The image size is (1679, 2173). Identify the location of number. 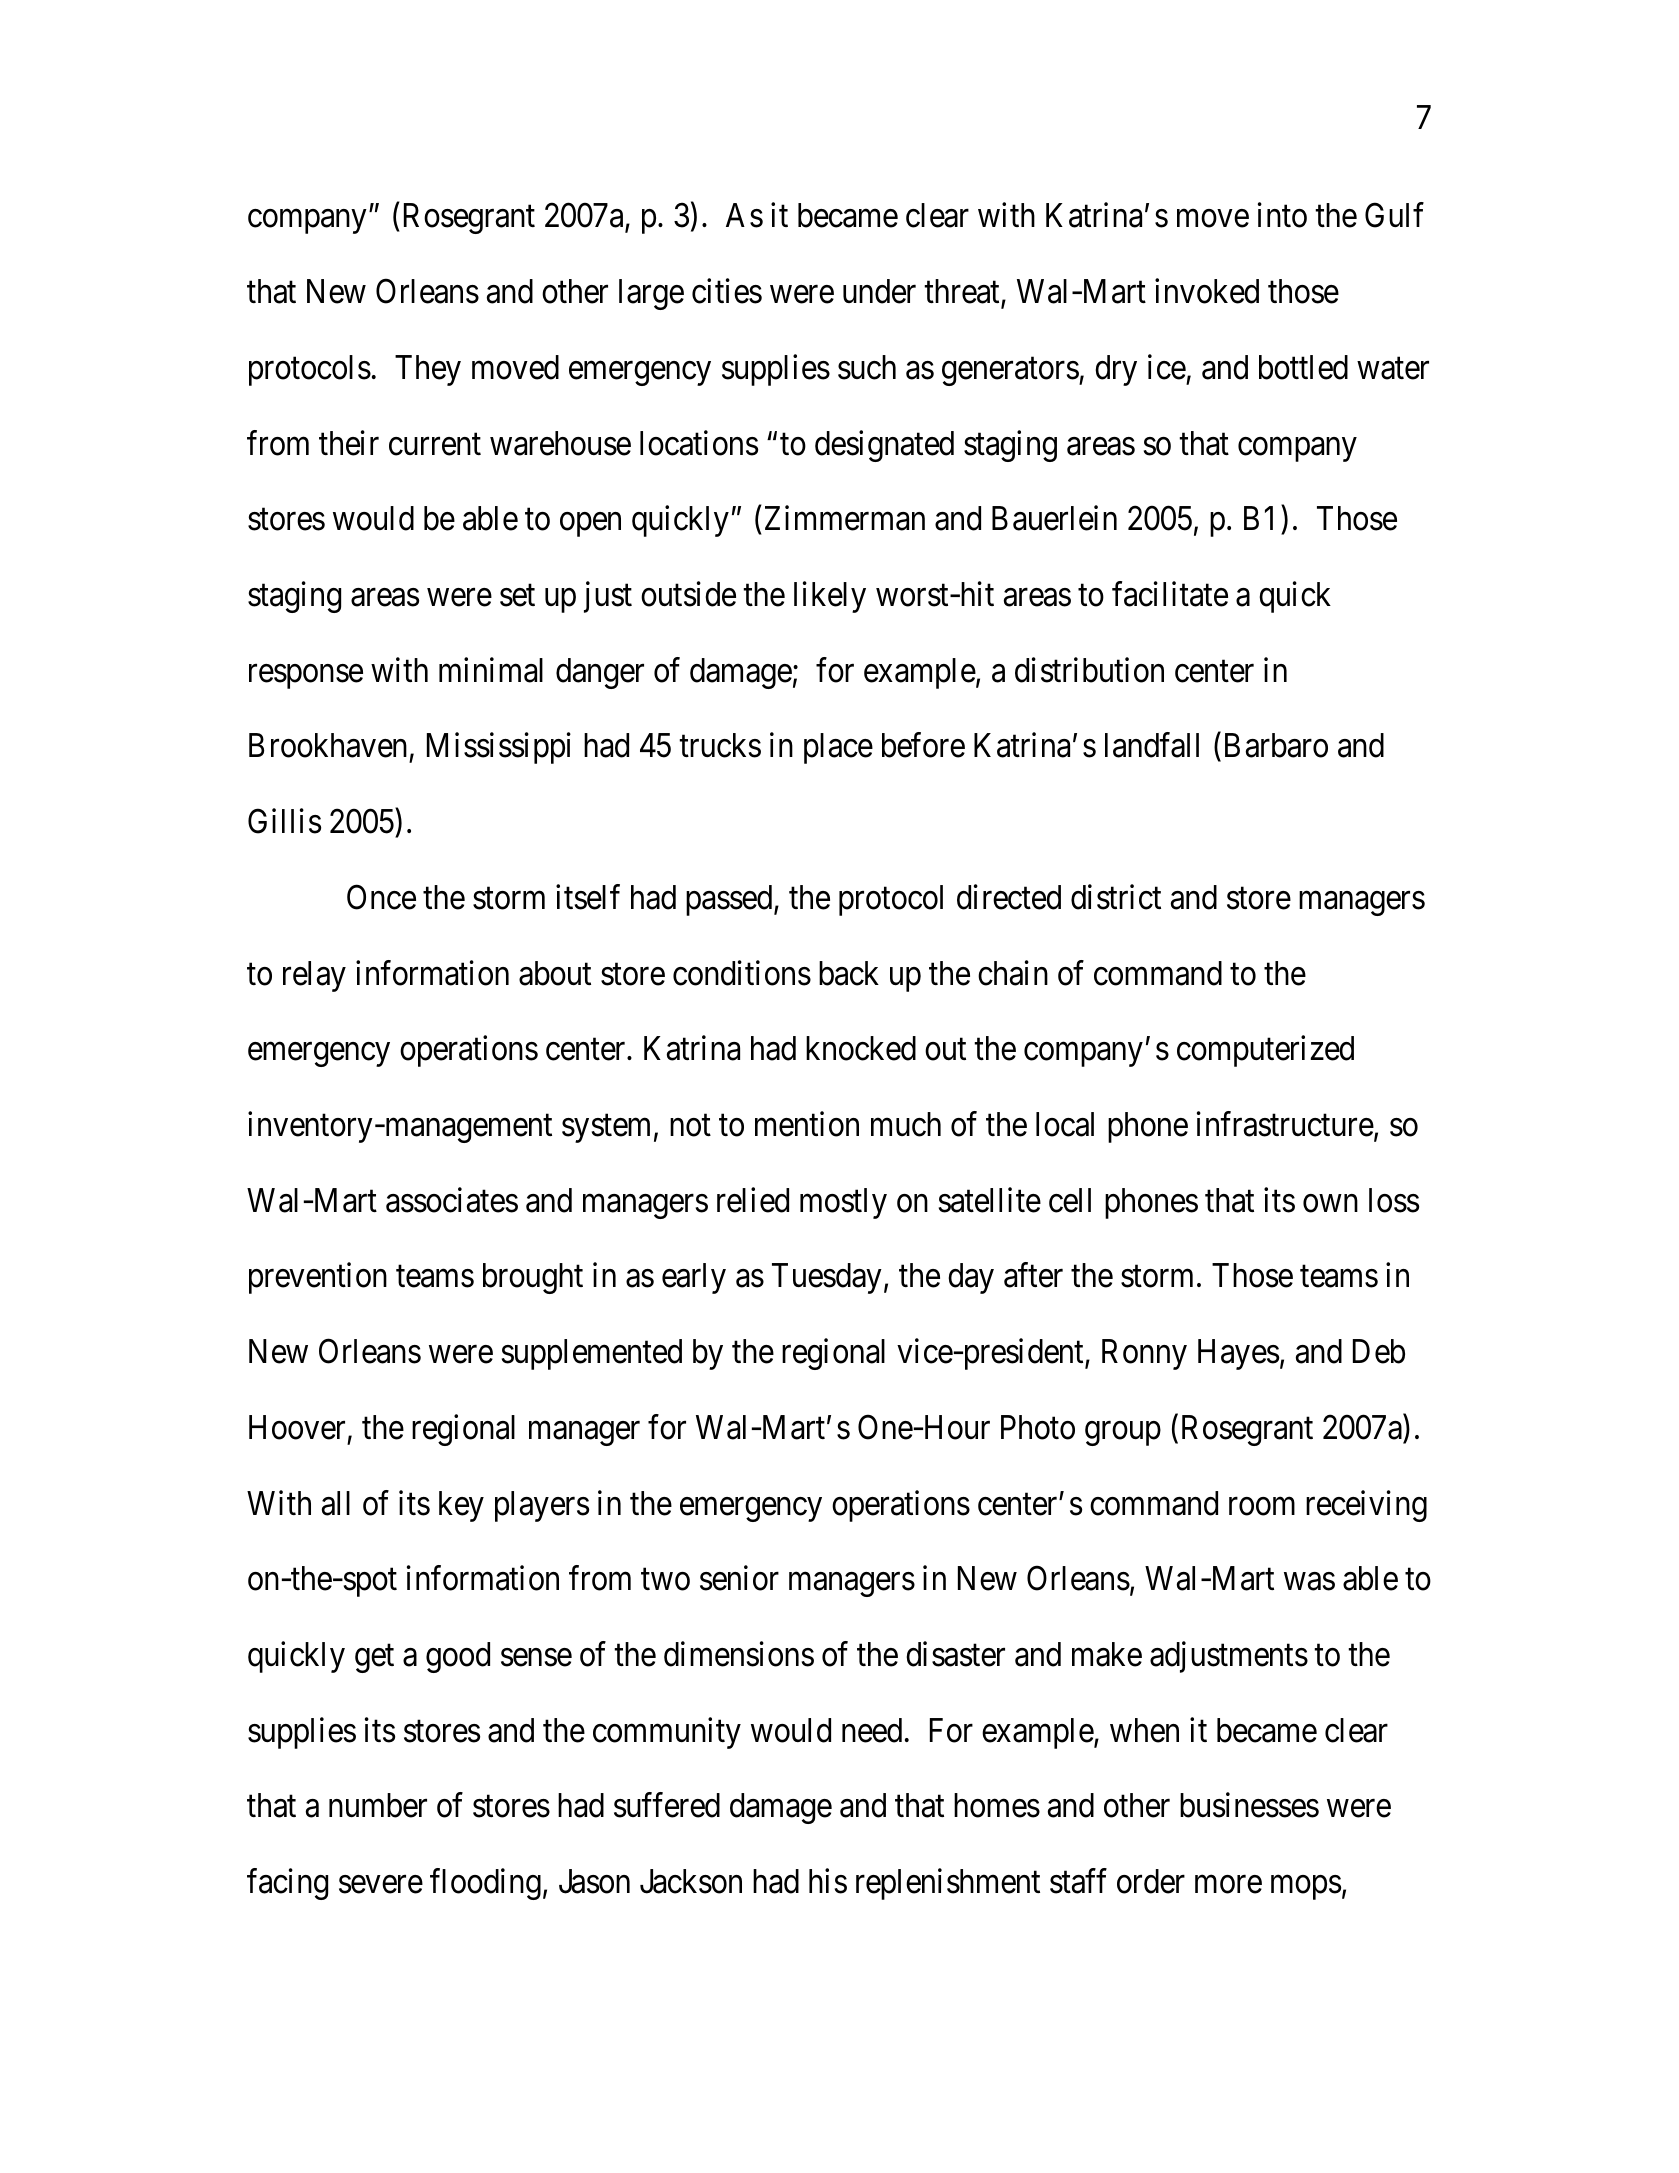
(378, 1805).
